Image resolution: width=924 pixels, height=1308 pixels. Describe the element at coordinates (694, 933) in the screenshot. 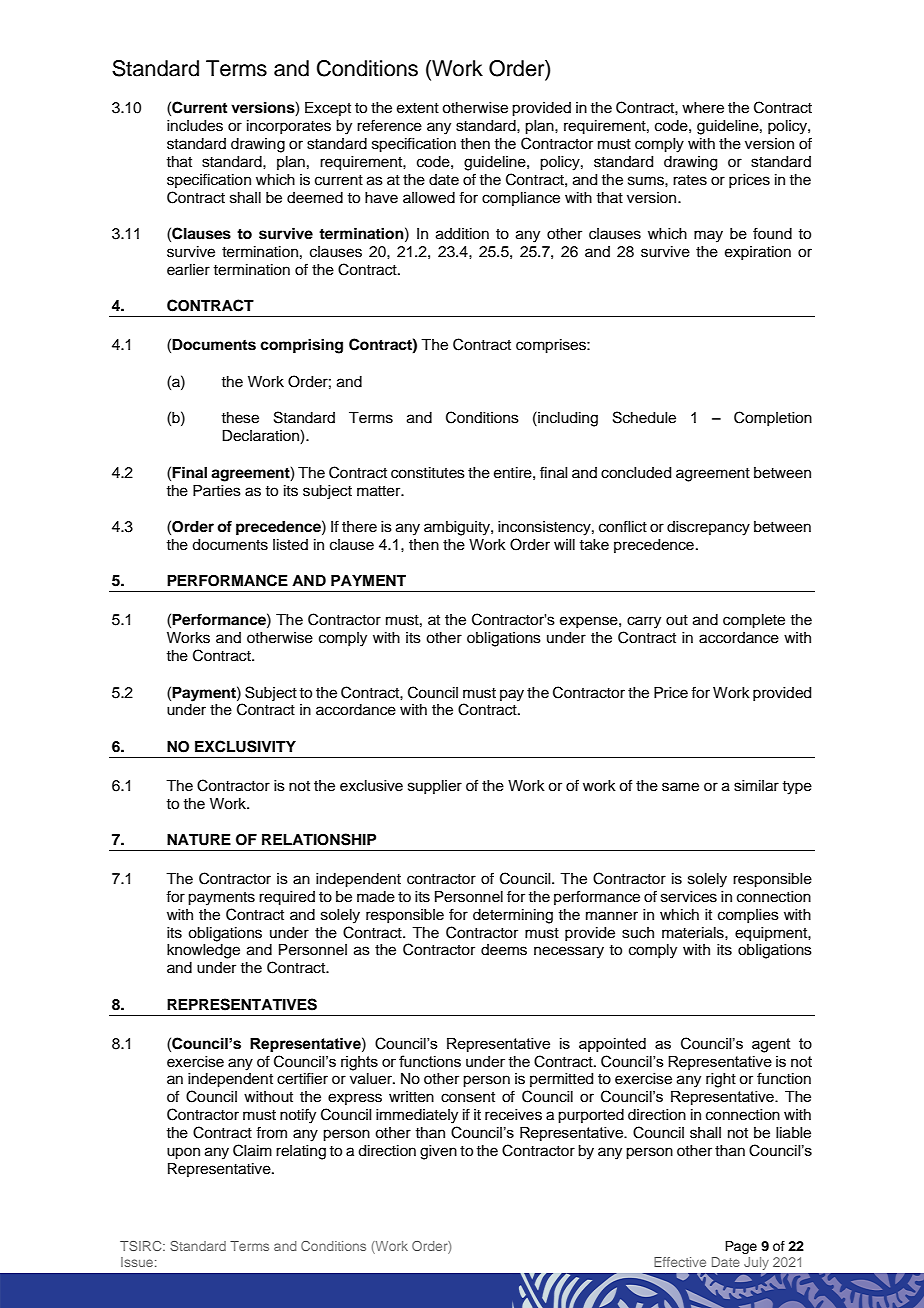

I see `materials` at that location.
